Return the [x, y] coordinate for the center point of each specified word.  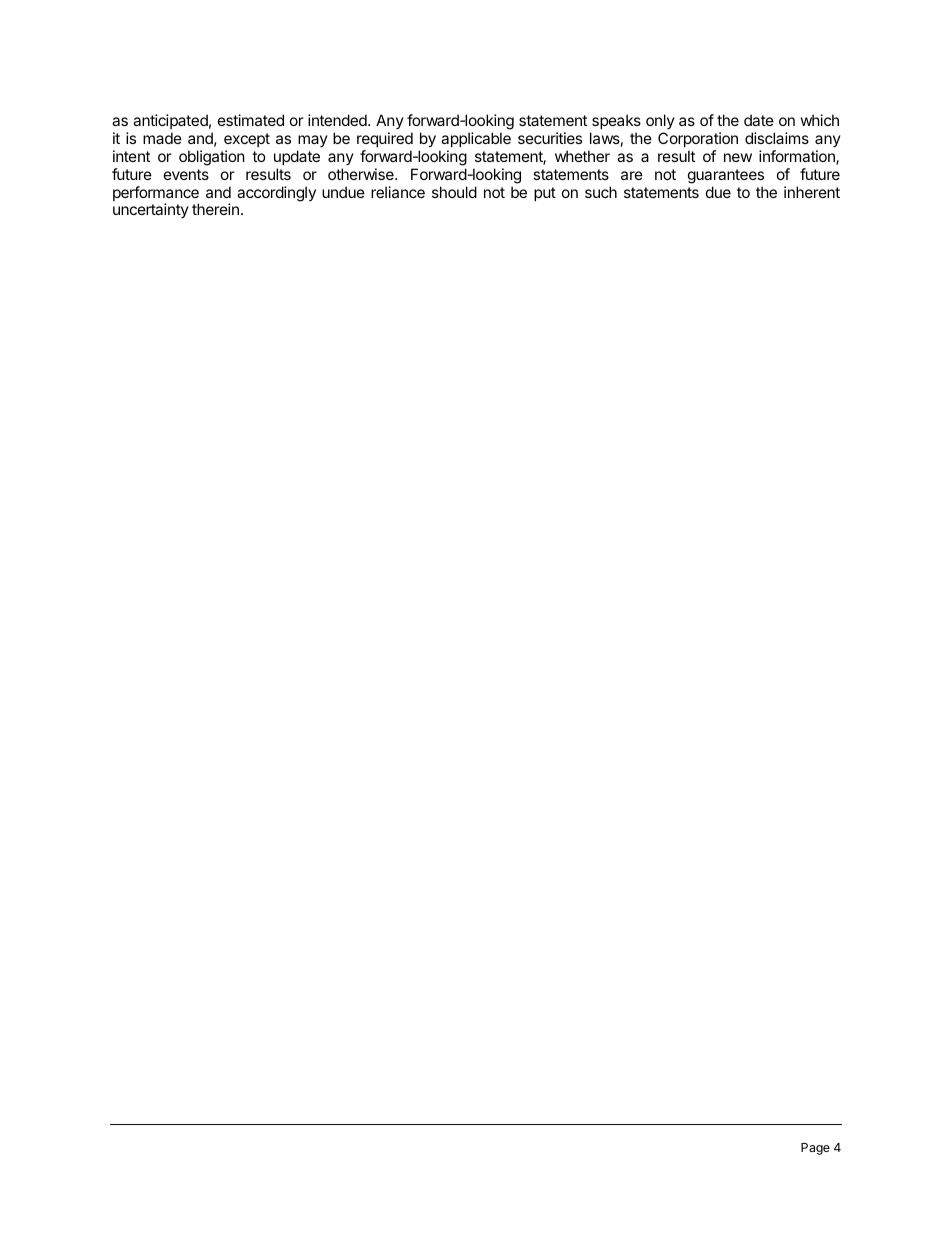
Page [815, 1149]
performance [156, 195]
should [454, 192]
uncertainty [151, 210]
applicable [476, 139]
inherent [812, 192]
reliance [398, 192]
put [545, 194]
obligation [212, 158]
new [738, 157]
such [601, 192]
